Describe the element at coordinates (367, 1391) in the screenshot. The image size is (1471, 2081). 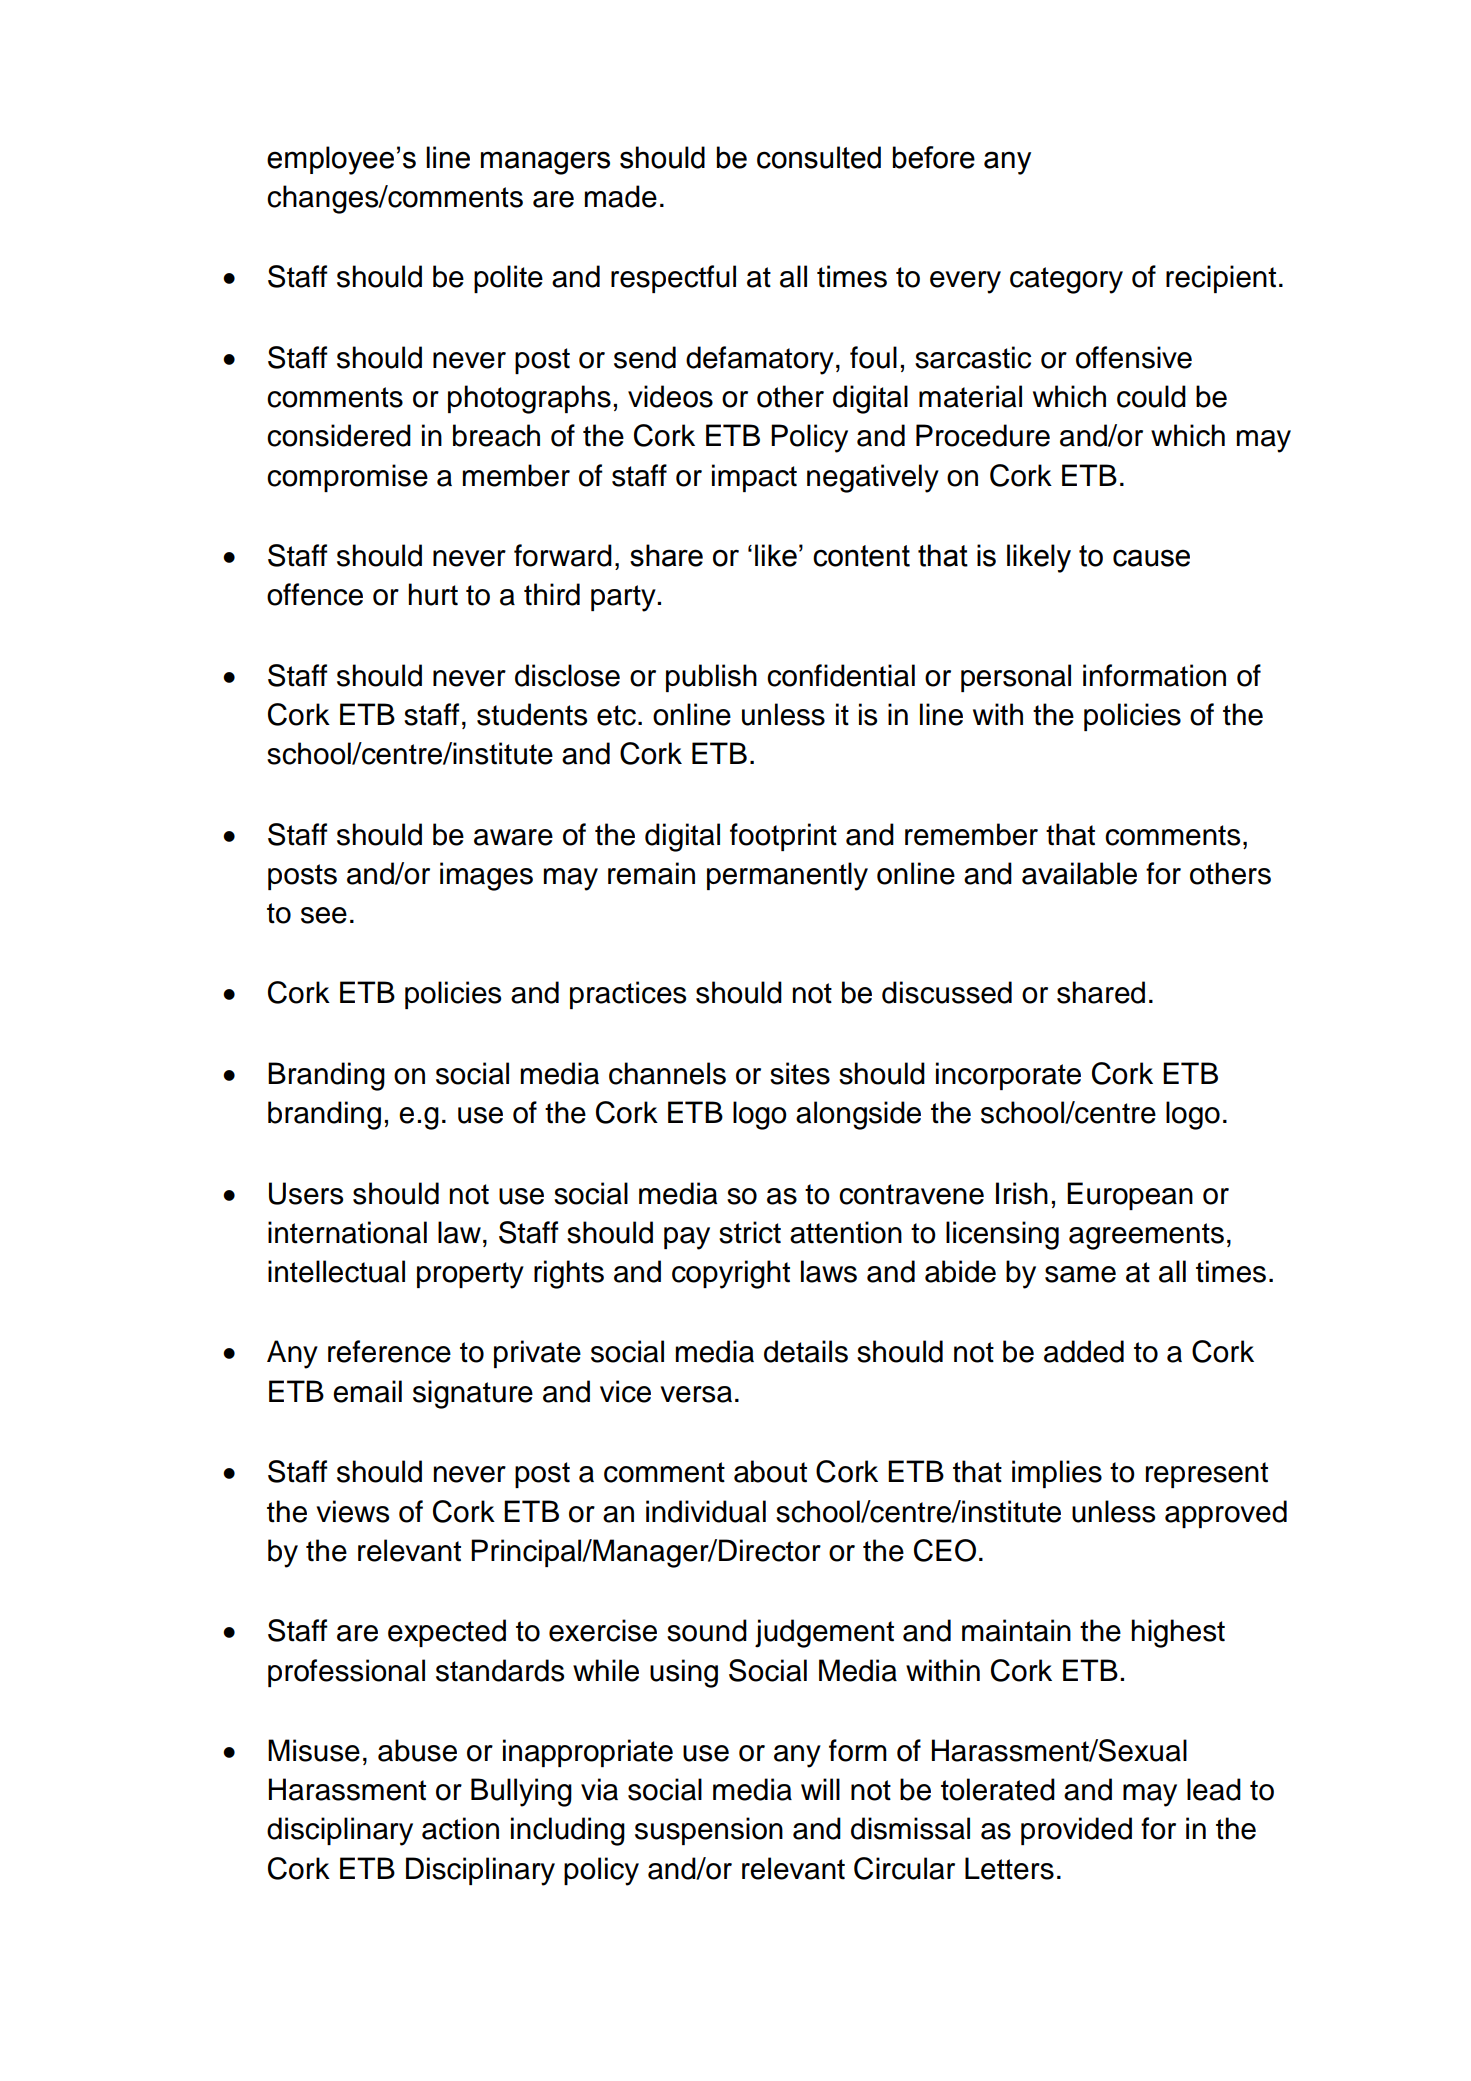
I see `email` at that location.
